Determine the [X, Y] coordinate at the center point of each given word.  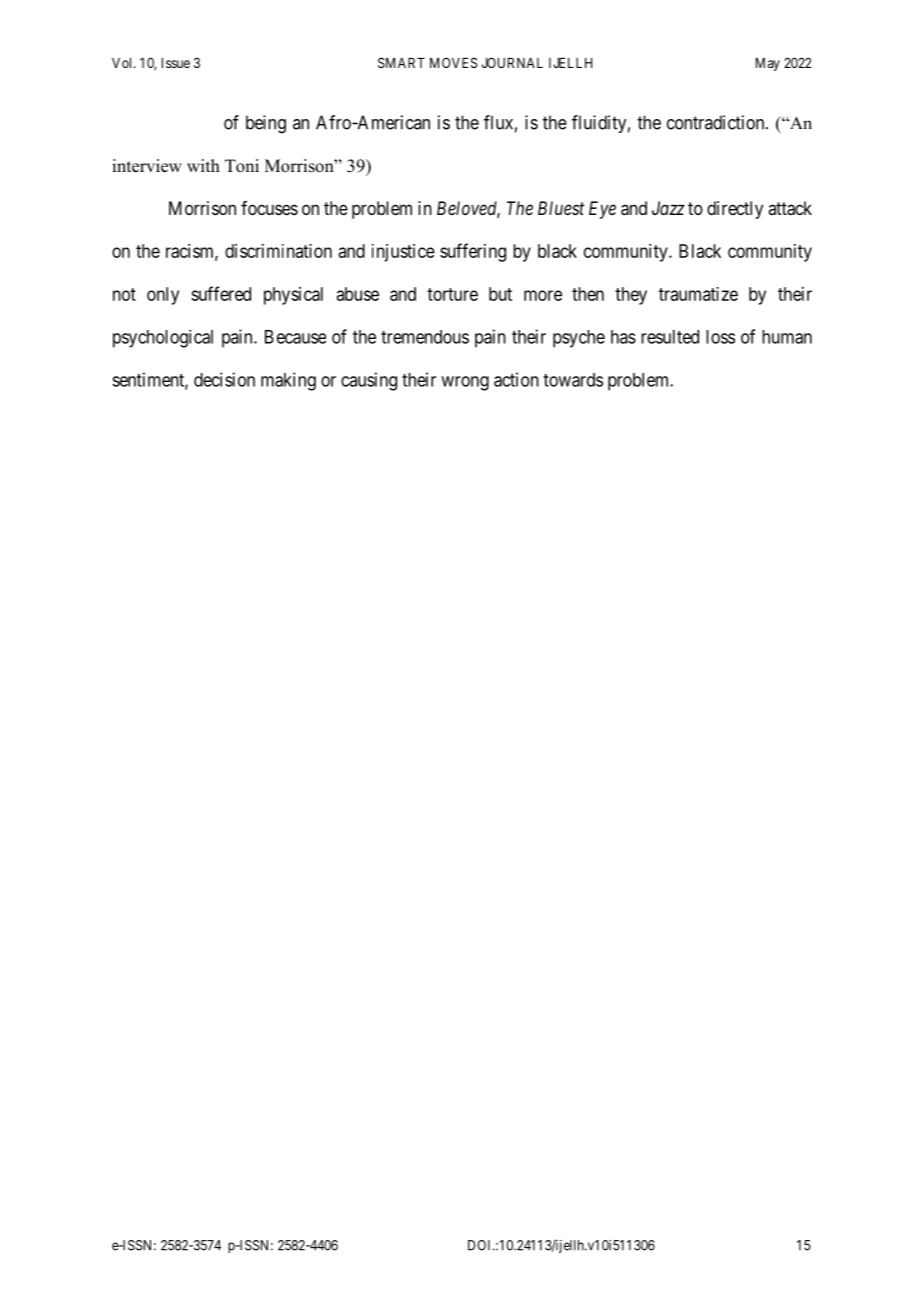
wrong [465, 383]
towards [573, 380]
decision [224, 379]
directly [735, 210]
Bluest [561, 208]
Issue [176, 63]
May [768, 64]
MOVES [453, 62]
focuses [269, 208]
